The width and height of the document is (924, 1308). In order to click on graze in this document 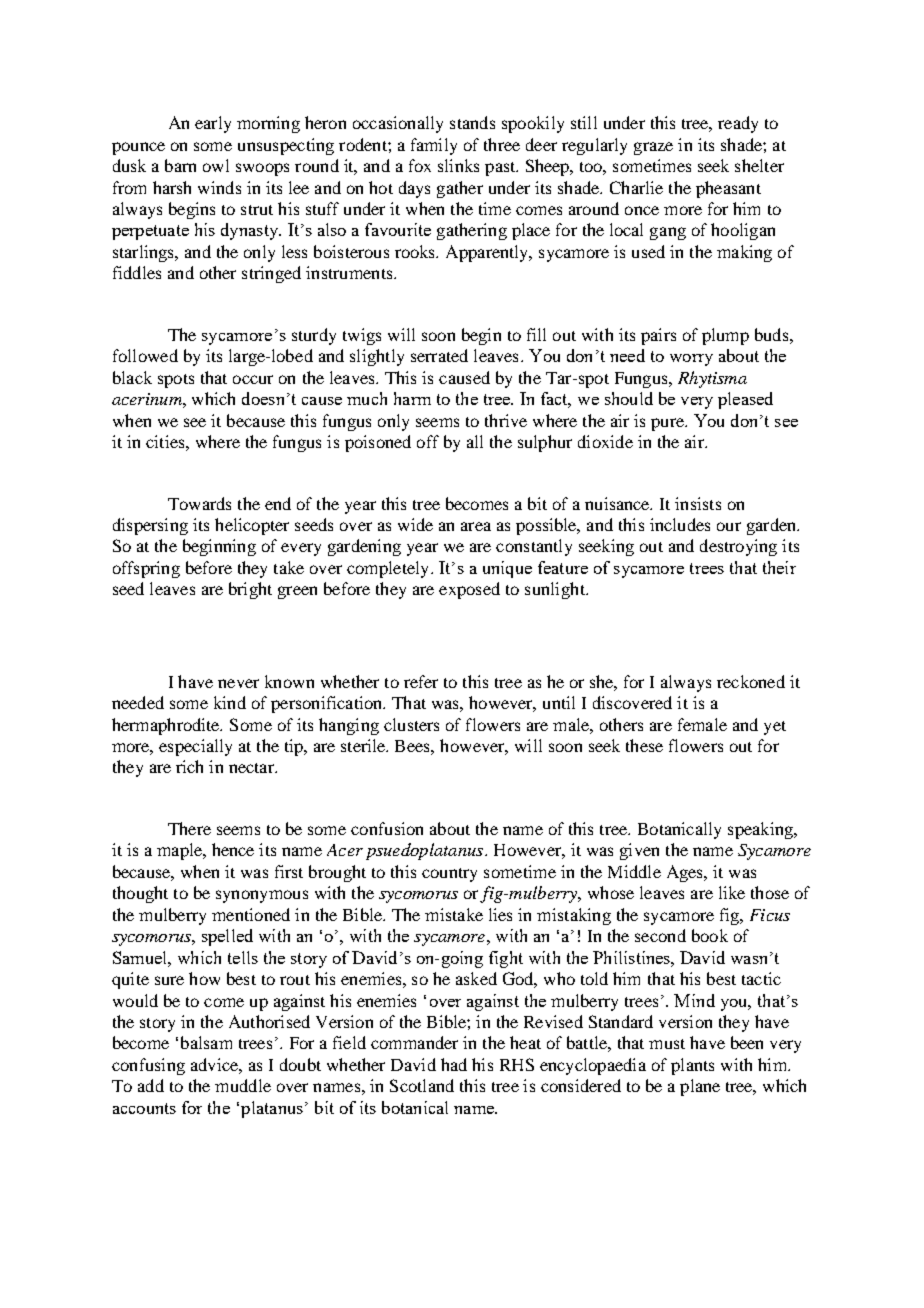, I will do `click(653, 148)`.
